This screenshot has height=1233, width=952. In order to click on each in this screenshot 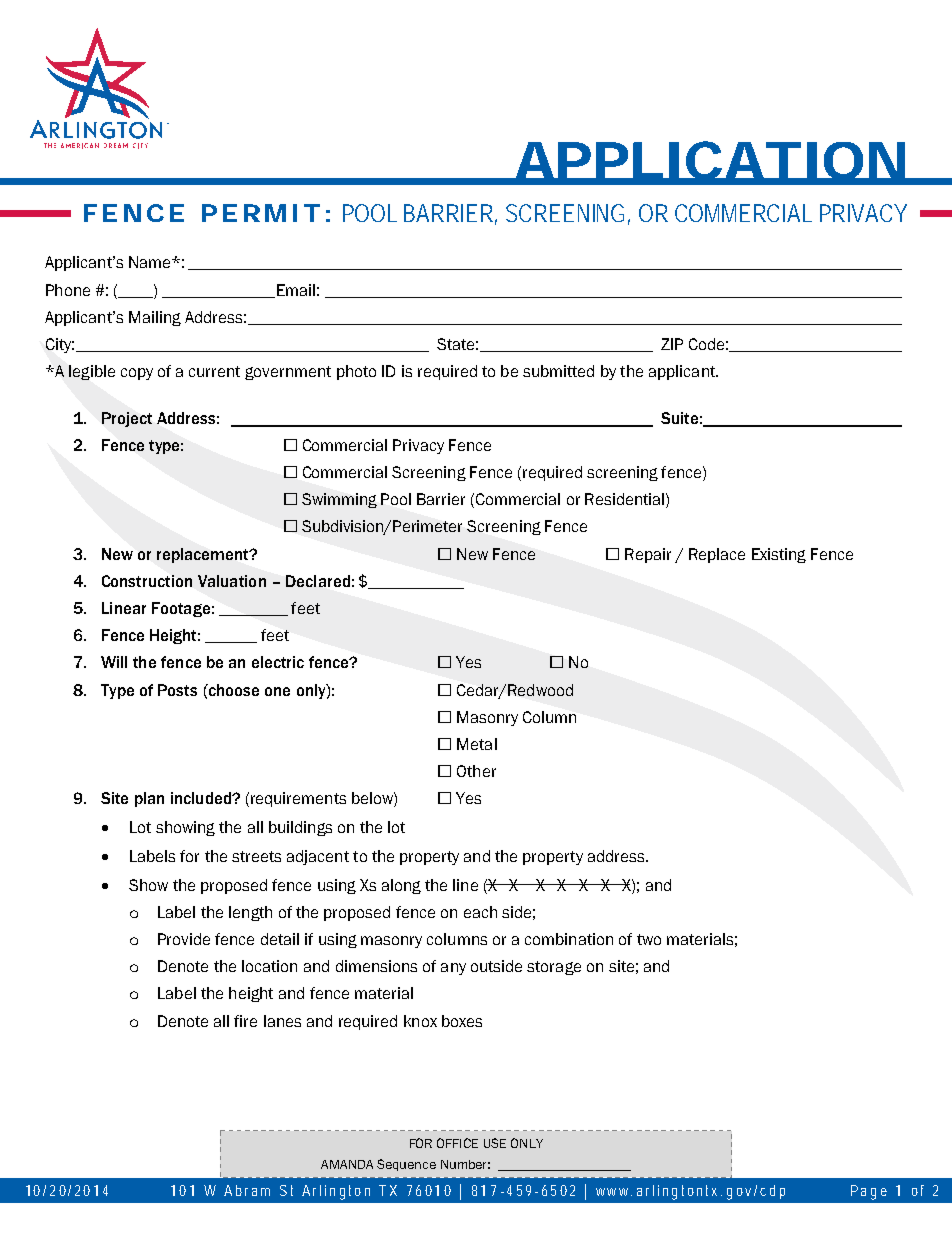, I will do `click(480, 912)`.
